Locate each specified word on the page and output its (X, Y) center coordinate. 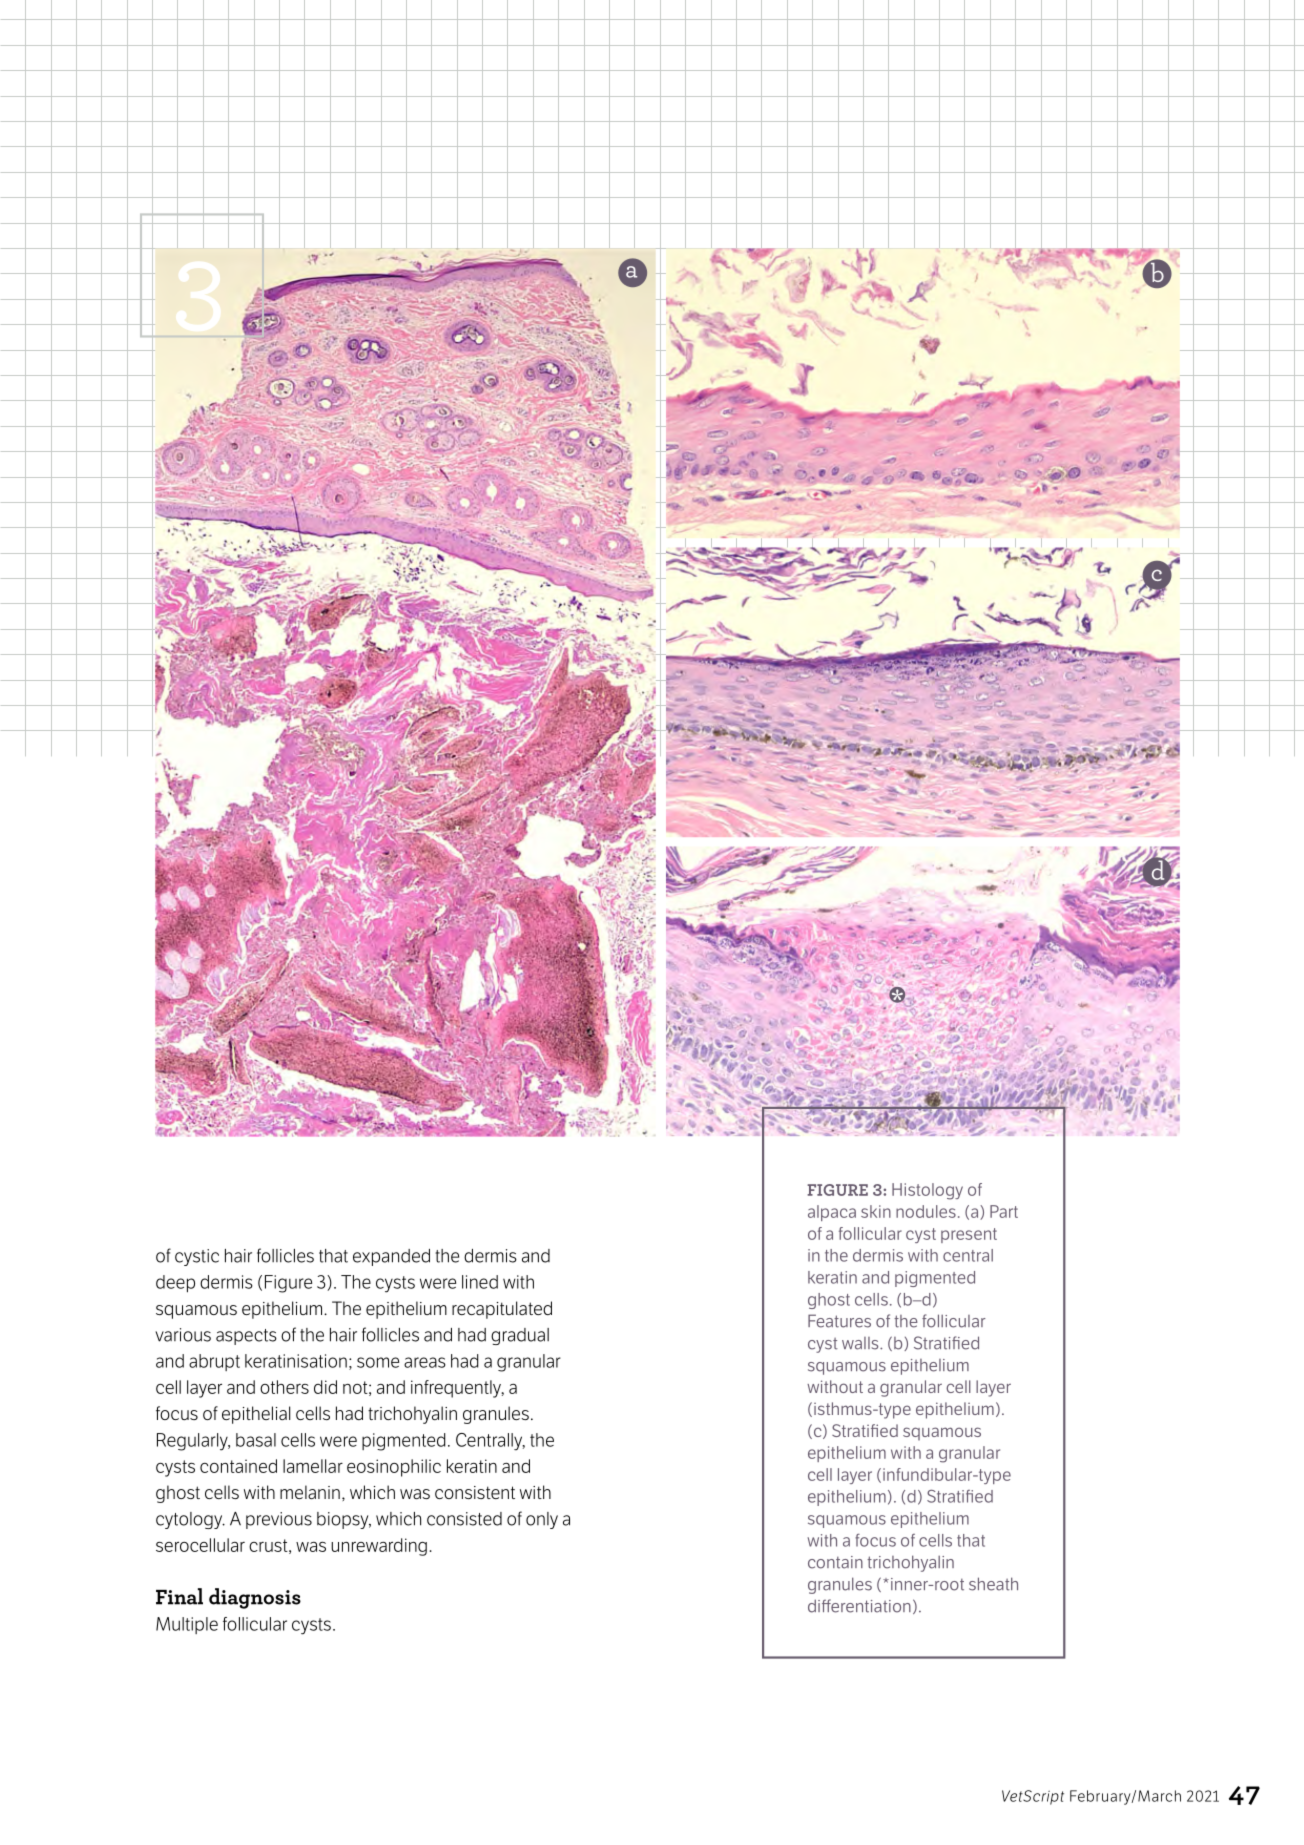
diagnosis (255, 1598)
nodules (926, 1211)
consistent (475, 1492)
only (542, 1520)
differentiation (859, 1606)
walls (861, 1343)
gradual (520, 1336)
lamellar (313, 1466)
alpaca (832, 1213)
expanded (391, 1257)
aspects (246, 1337)
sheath (993, 1584)
